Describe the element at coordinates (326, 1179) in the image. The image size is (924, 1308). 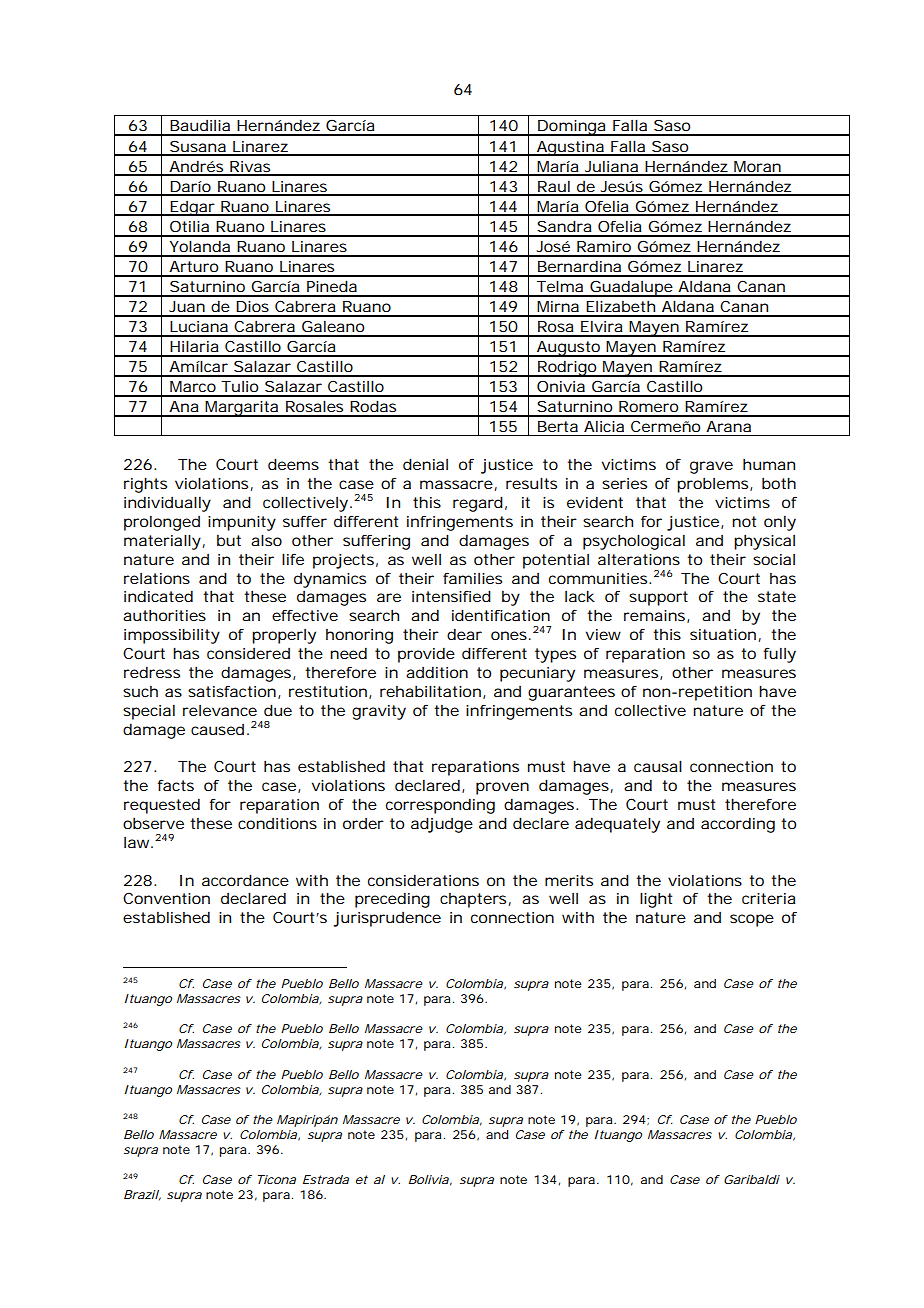
I see `Estrada` at that location.
